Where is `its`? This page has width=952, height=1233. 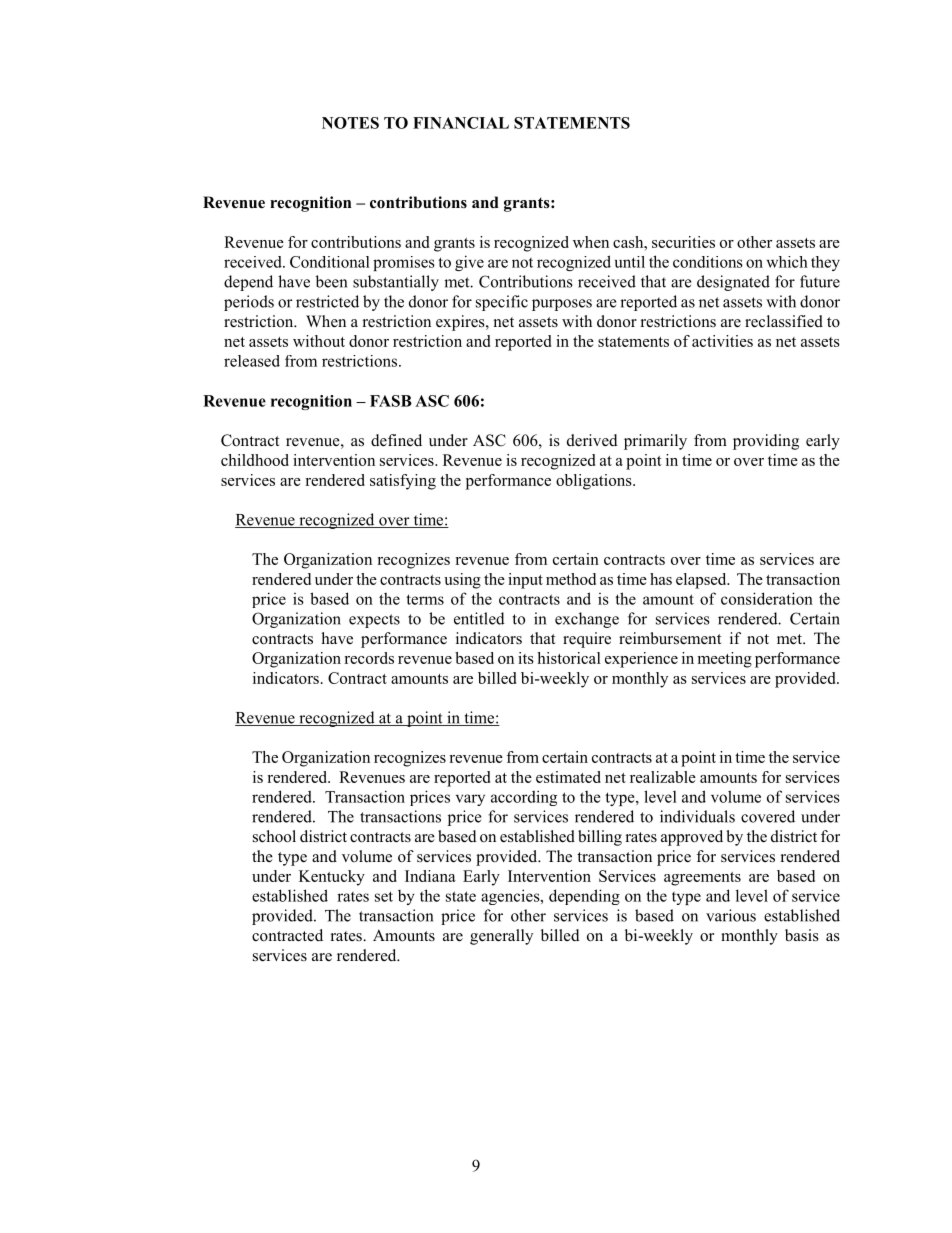
its is located at coordinates (526, 658).
